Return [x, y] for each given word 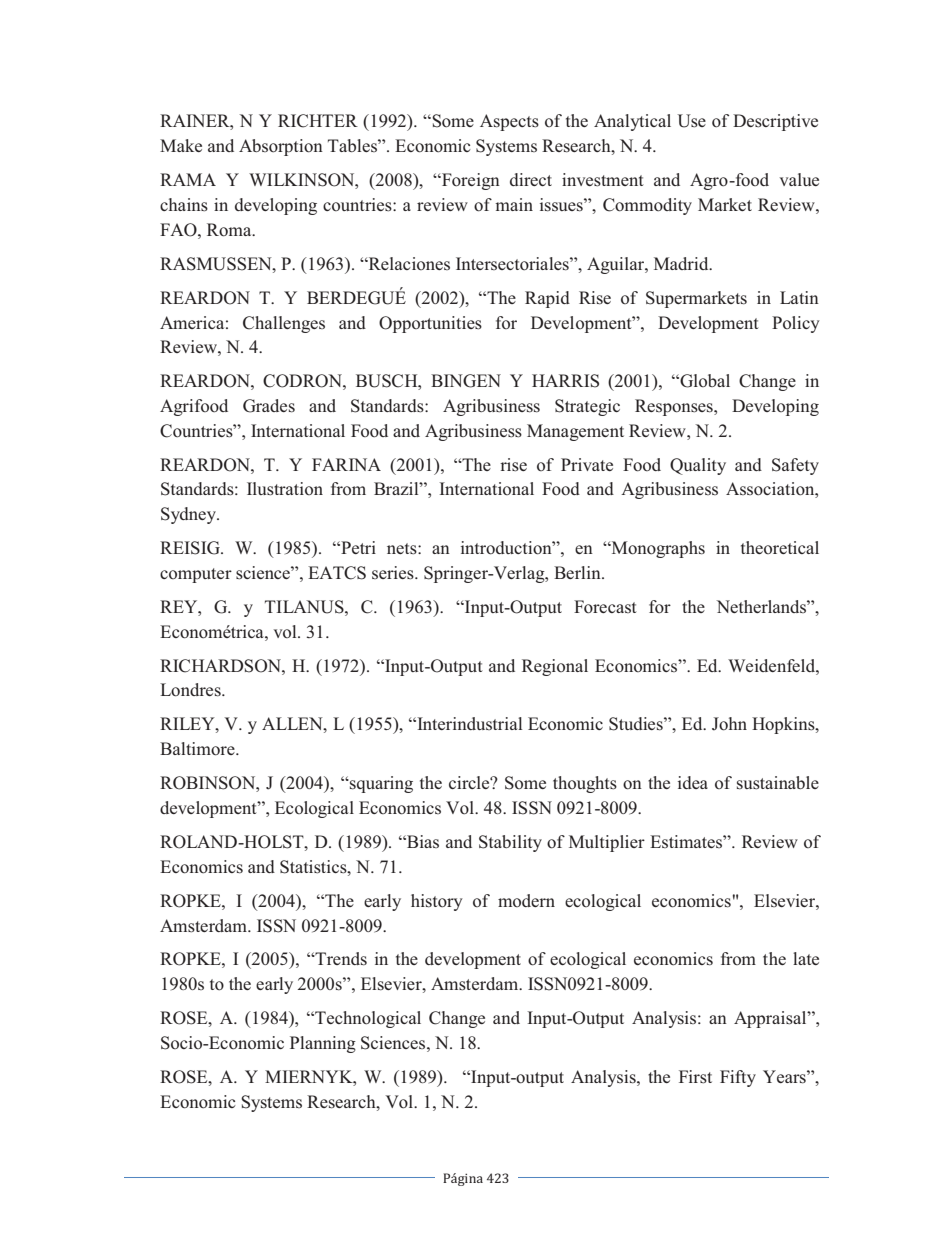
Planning [323, 1044]
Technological [367, 1019]
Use [691, 121]
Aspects [509, 122]
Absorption [281, 147]
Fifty [738, 1078]
